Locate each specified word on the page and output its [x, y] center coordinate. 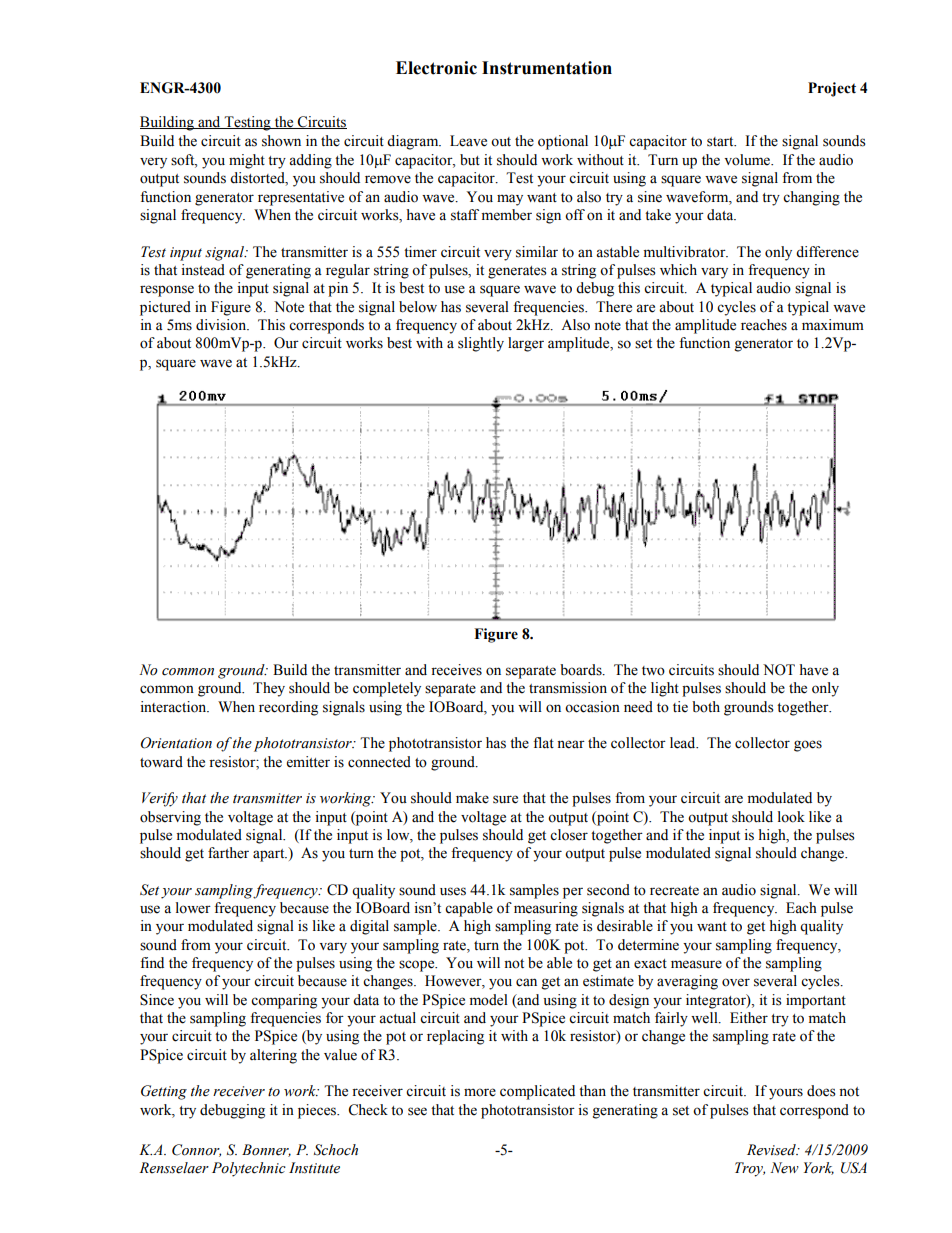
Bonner [266, 1150]
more [480, 1092]
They [269, 689]
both [706, 707]
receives [456, 670]
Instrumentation [547, 68]
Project [832, 89]
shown [281, 141]
